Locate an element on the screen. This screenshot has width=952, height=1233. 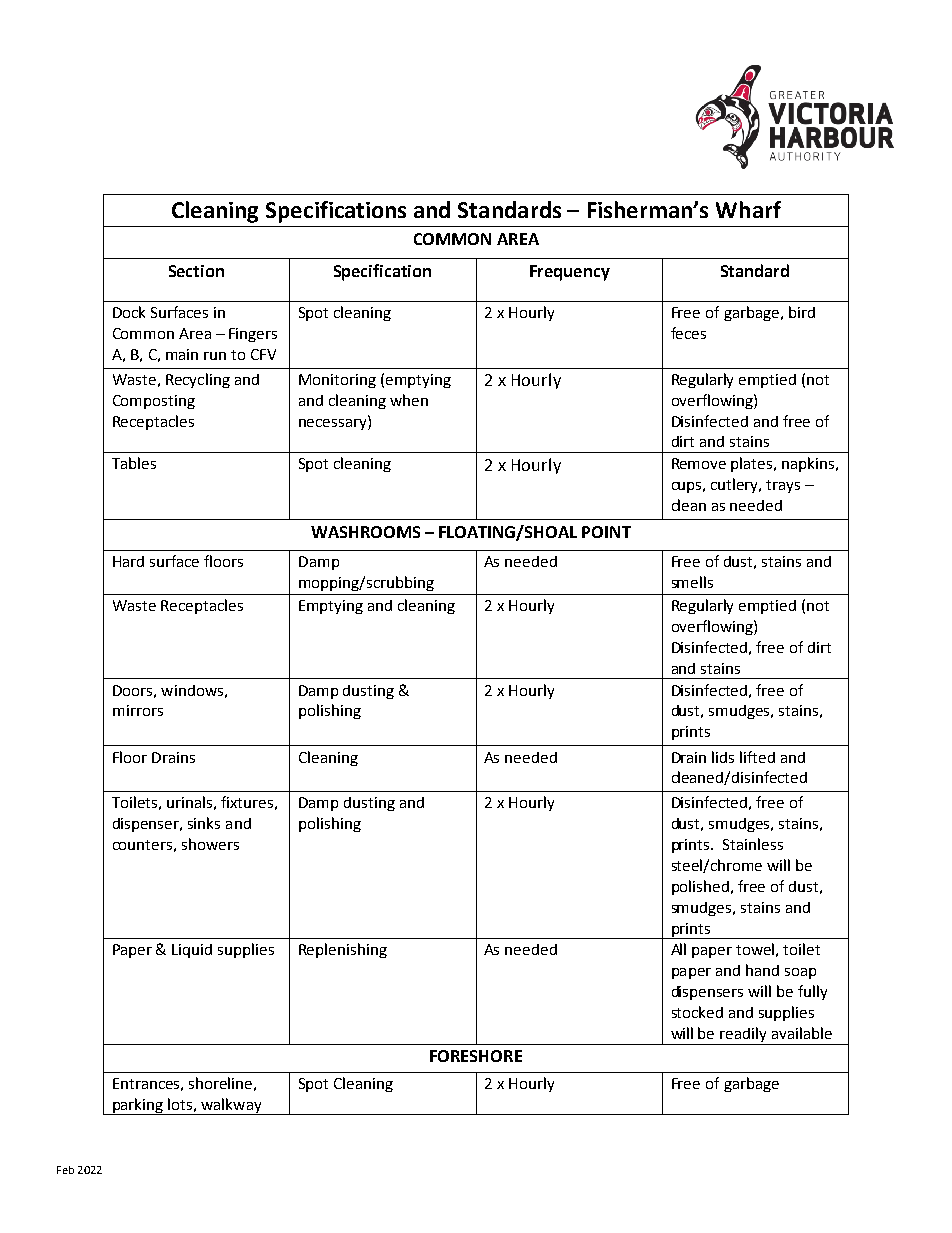
Section is located at coordinates (196, 271).
